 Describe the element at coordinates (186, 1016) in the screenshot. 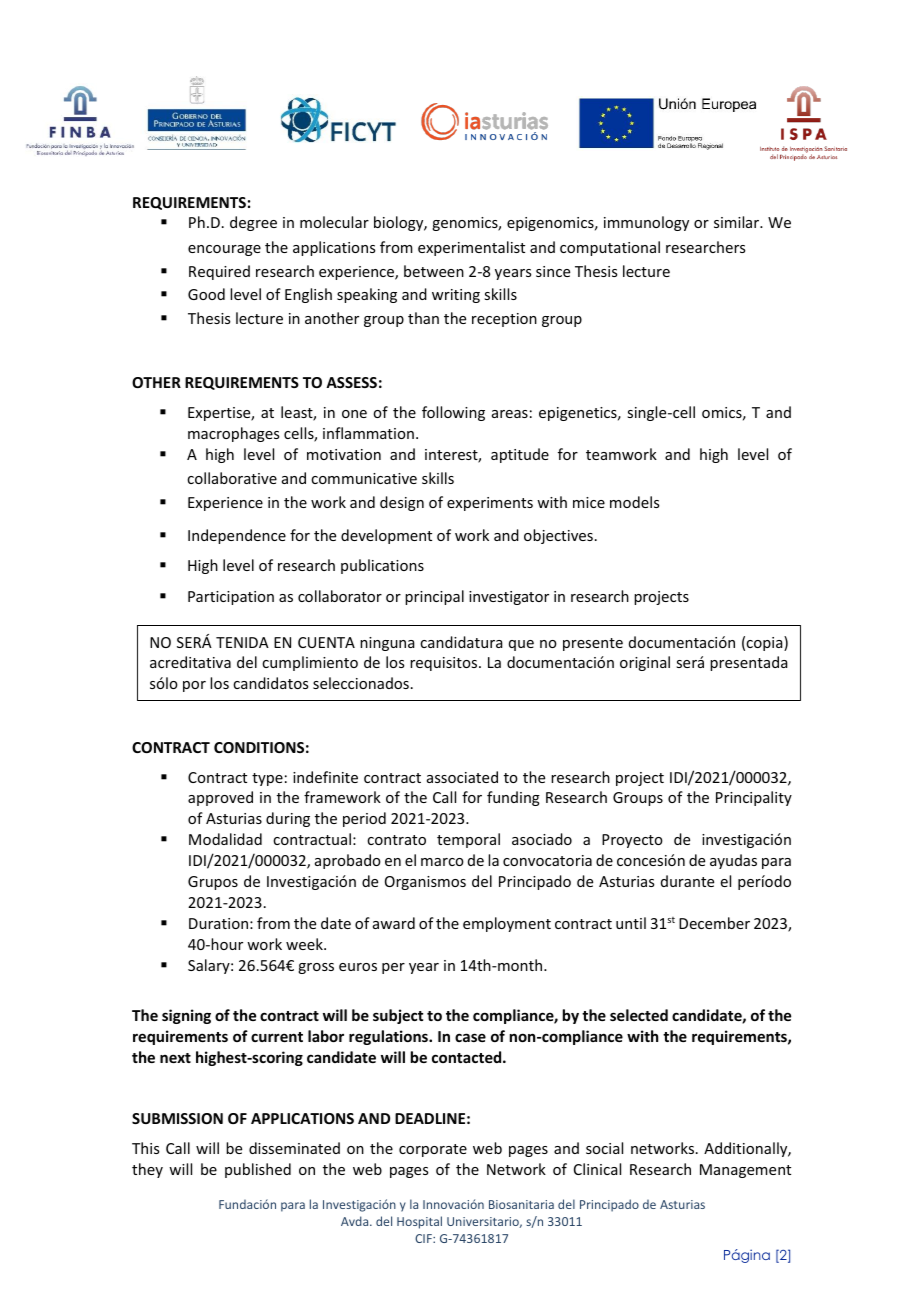

I see `signing` at that location.
